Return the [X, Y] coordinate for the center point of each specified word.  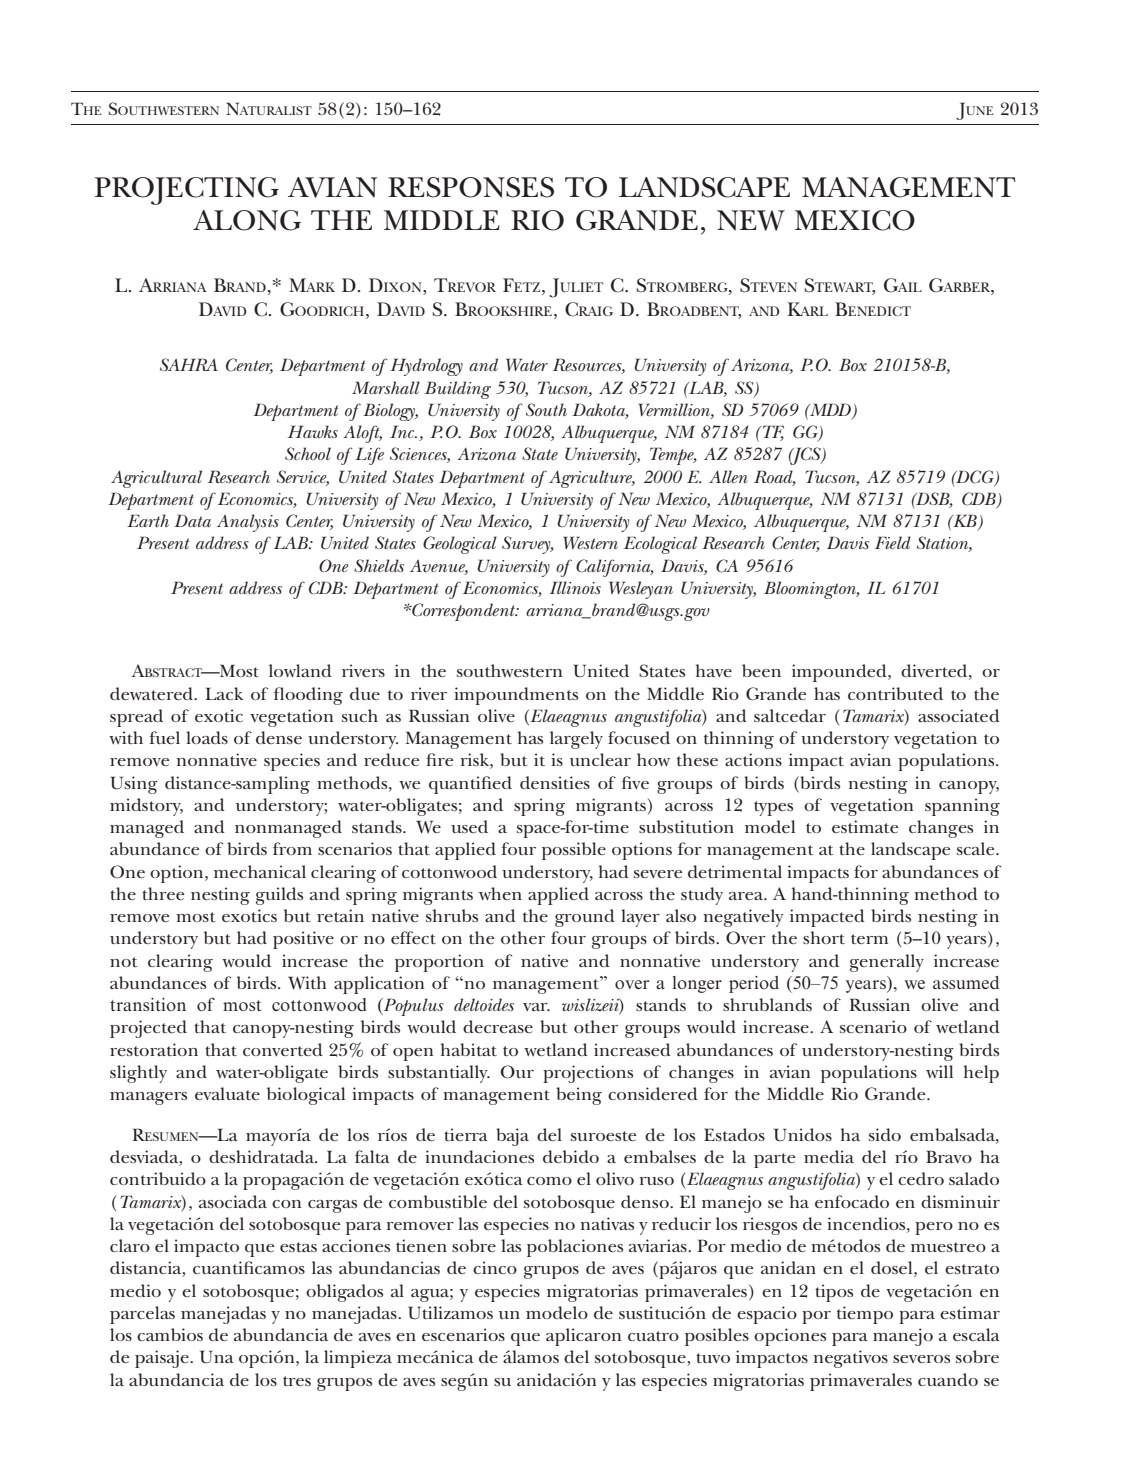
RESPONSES [471, 187]
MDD [829, 409]
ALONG [247, 220]
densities [555, 782]
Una [217, 1357]
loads [207, 737]
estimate [865, 826]
